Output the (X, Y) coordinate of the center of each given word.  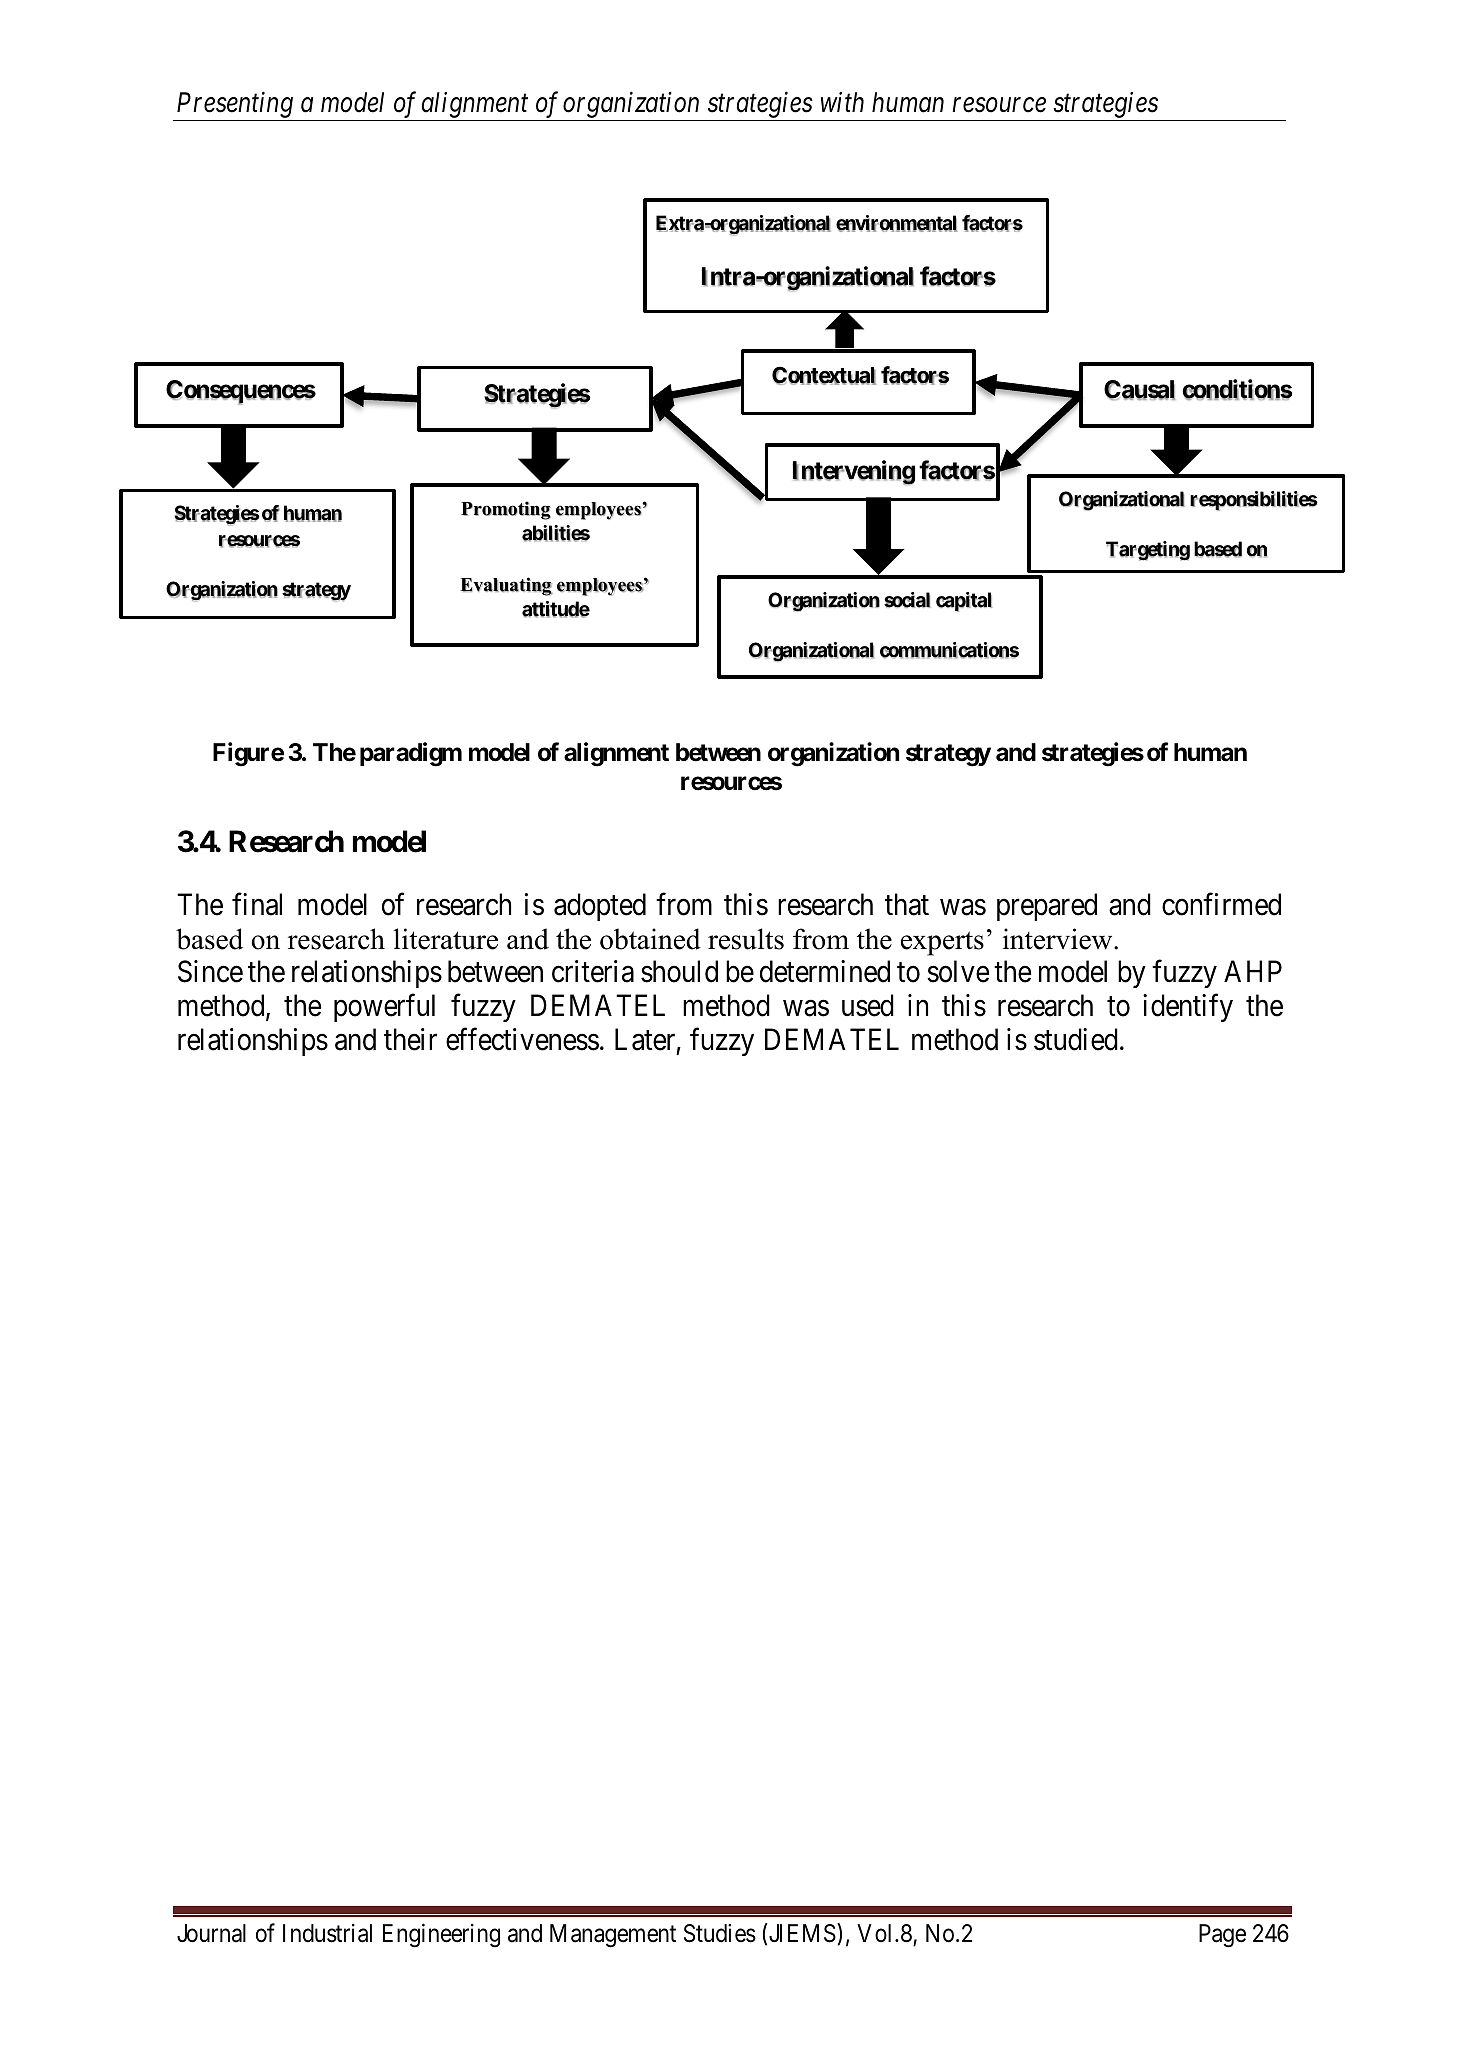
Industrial (327, 1933)
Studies (720, 1933)
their (410, 1039)
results (746, 939)
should (679, 971)
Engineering (441, 1935)
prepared (1047, 907)
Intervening (853, 472)
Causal (1139, 390)
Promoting (506, 510)
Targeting (1148, 551)
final (257, 904)
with (842, 102)
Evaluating (506, 586)
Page (1222, 1936)
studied (1076, 1039)
